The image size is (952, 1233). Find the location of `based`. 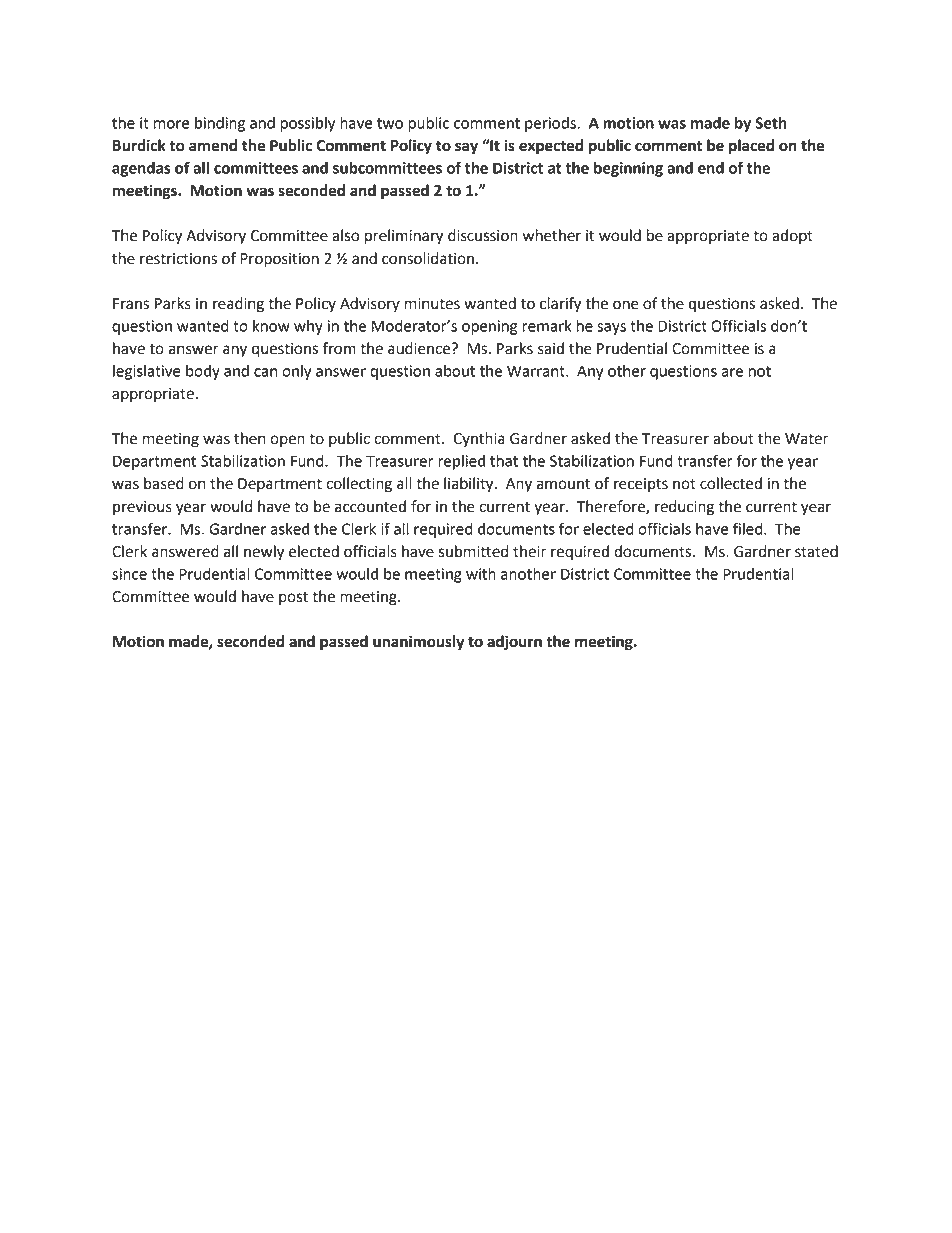

based is located at coordinates (164, 483).
